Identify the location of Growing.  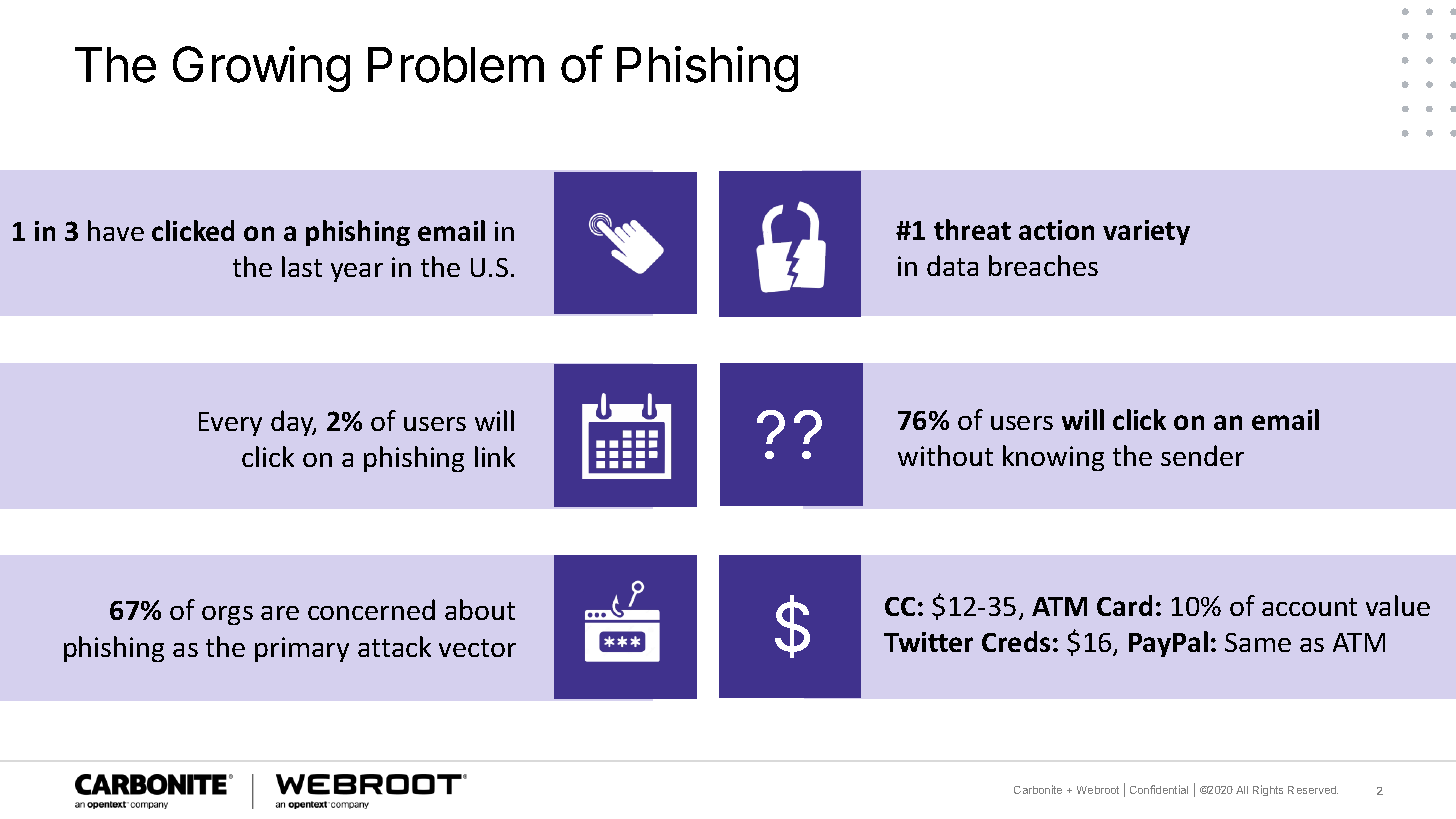
(261, 69).
